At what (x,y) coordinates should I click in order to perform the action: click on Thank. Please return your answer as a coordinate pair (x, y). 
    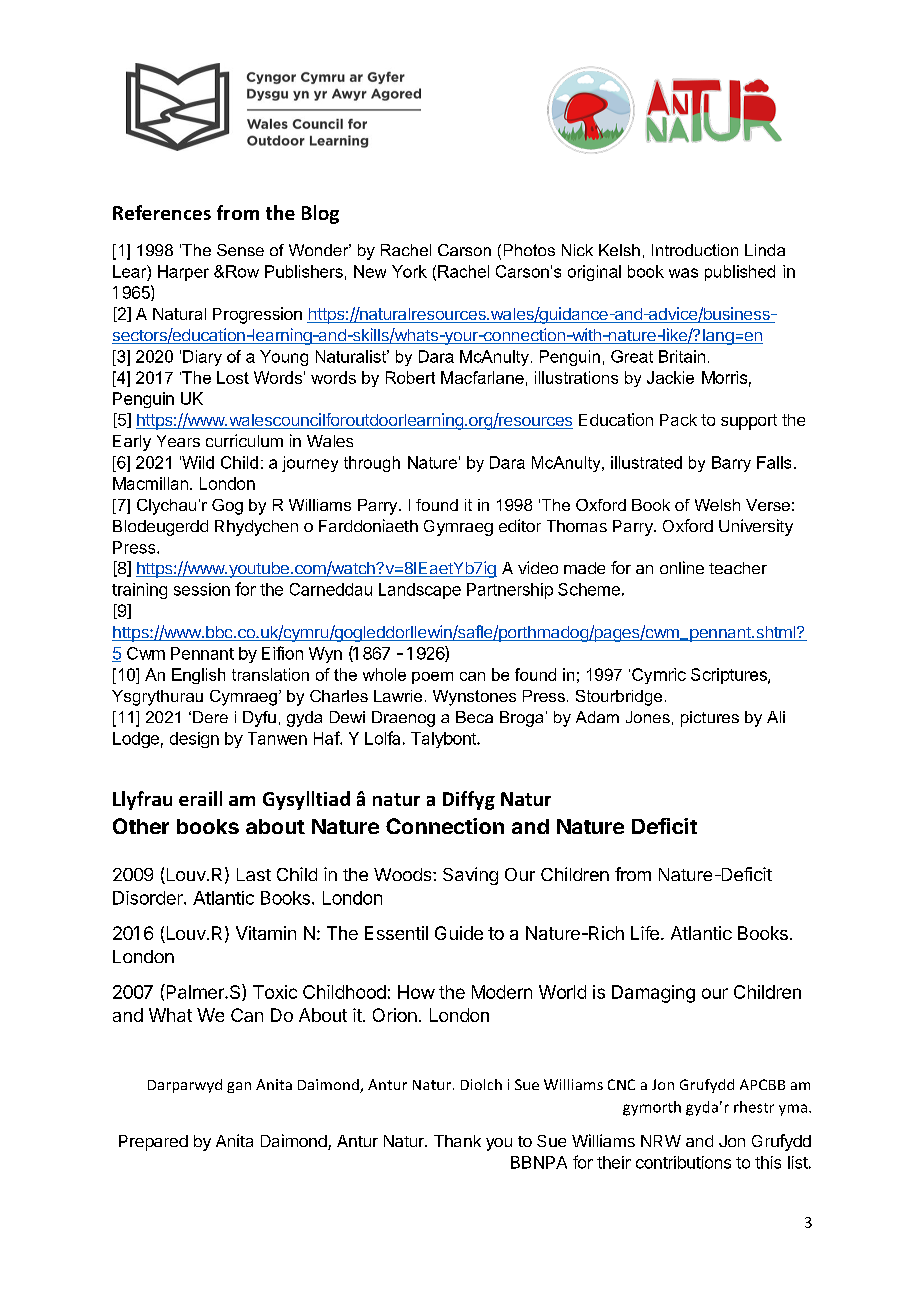
    Looking at the image, I should click on (457, 1141).
